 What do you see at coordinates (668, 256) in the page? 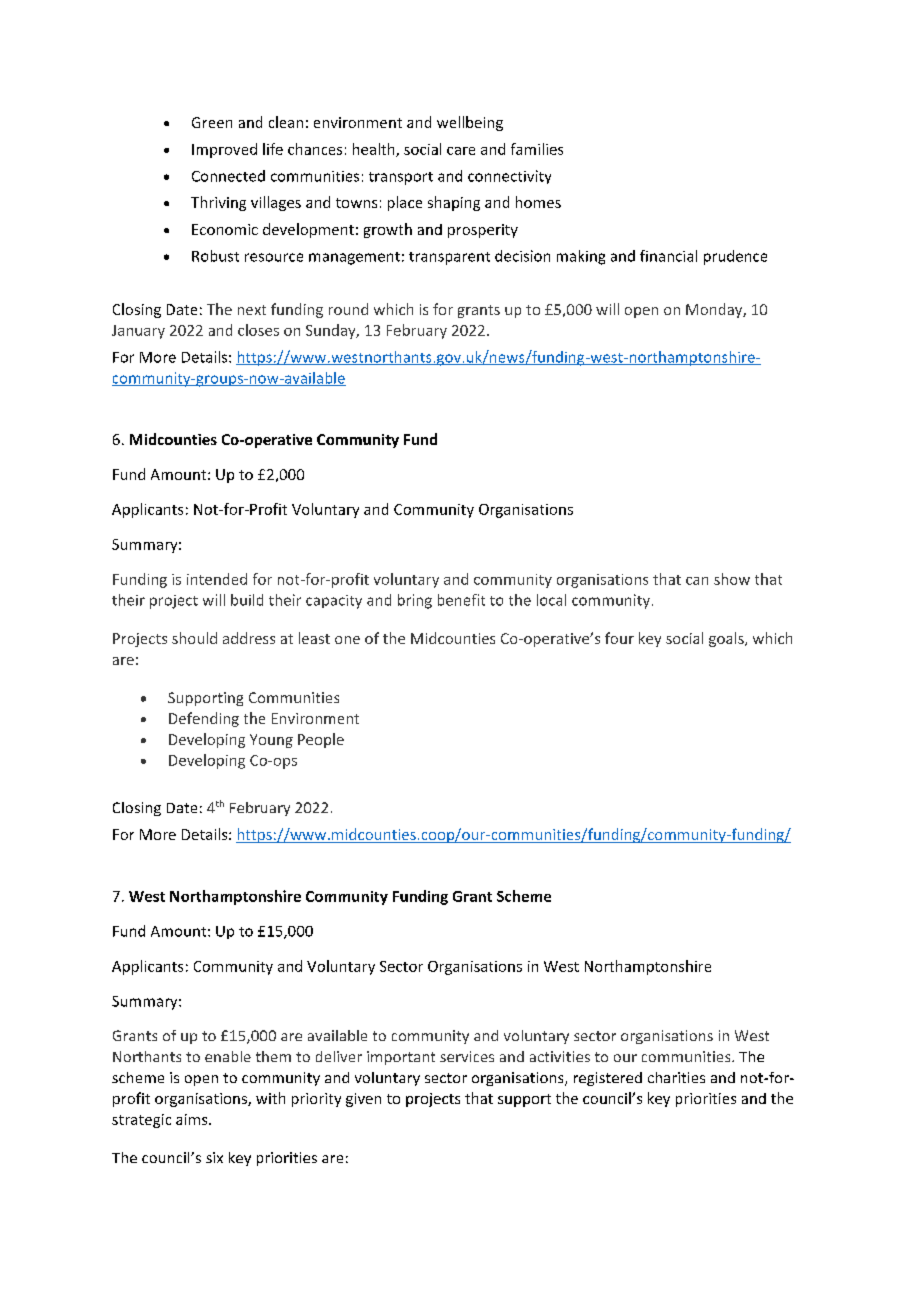
I see `financial` at bounding box center [668, 256].
